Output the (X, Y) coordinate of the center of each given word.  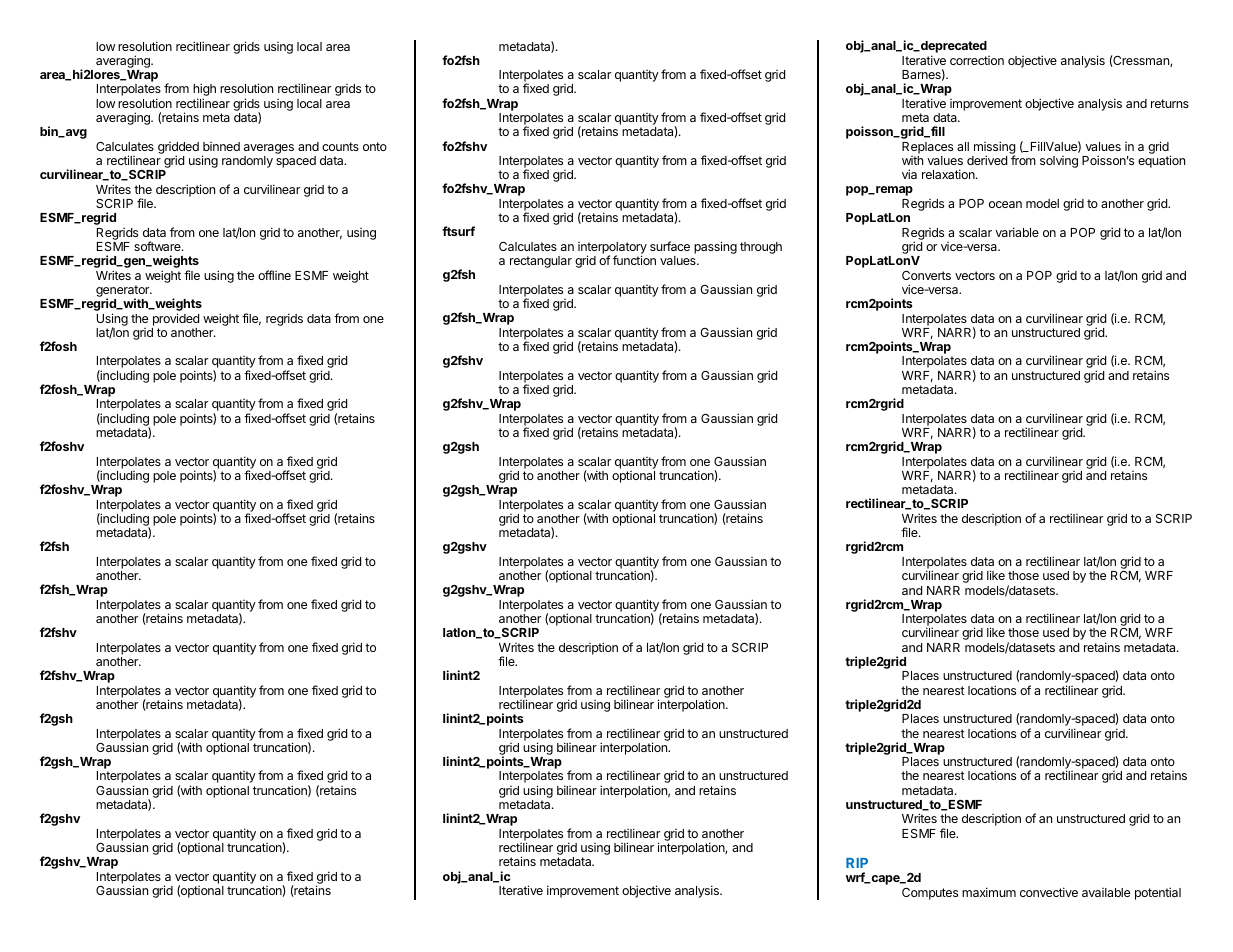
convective (1049, 892)
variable (1017, 232)
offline (274, 275)
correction (977, 60)
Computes (930, 894)
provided (176, 319)
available (1106, 892)
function (634, 260)
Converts (926, 275)
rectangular (541, 262)
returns (1170, 103)
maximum (989, 892)
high (204, 91)
